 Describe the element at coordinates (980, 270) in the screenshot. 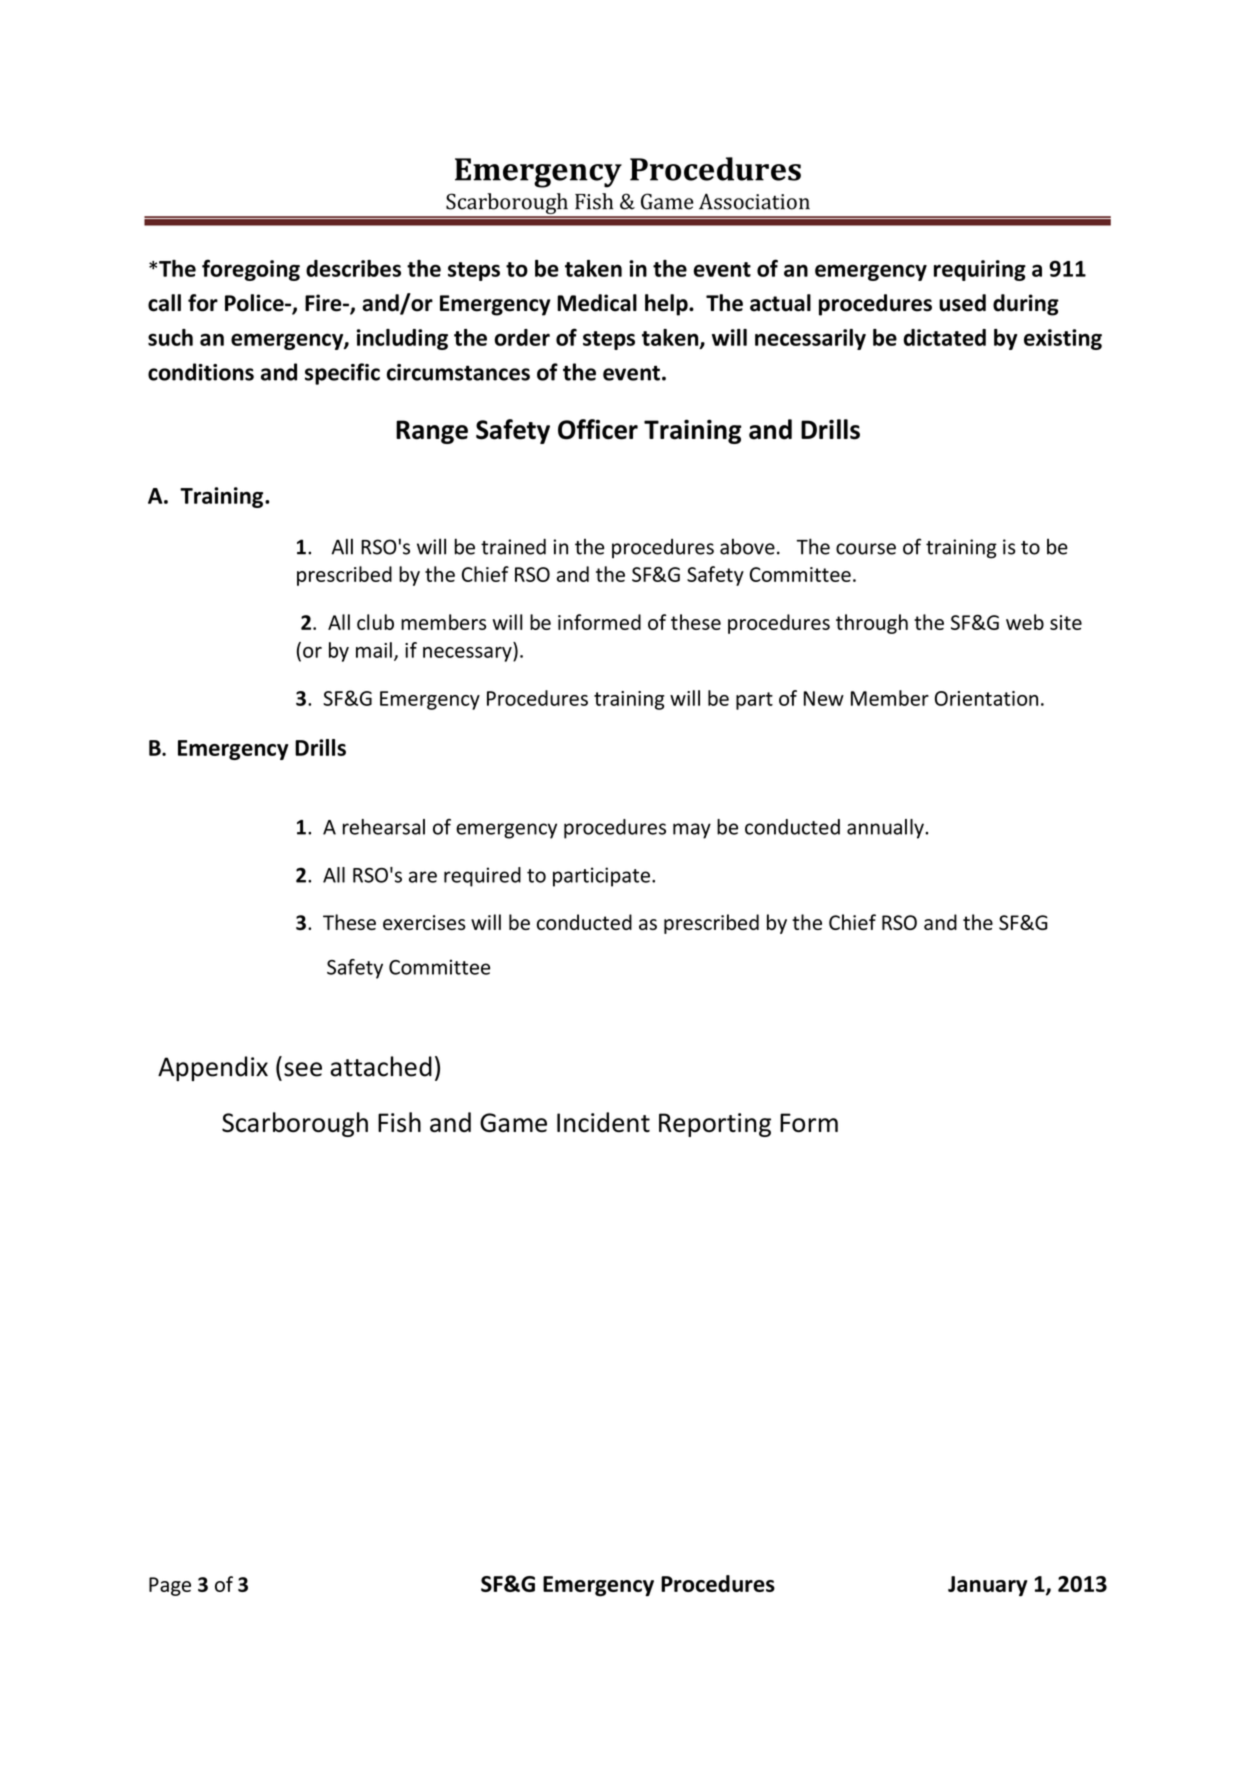

I see `requiring` at that location.
